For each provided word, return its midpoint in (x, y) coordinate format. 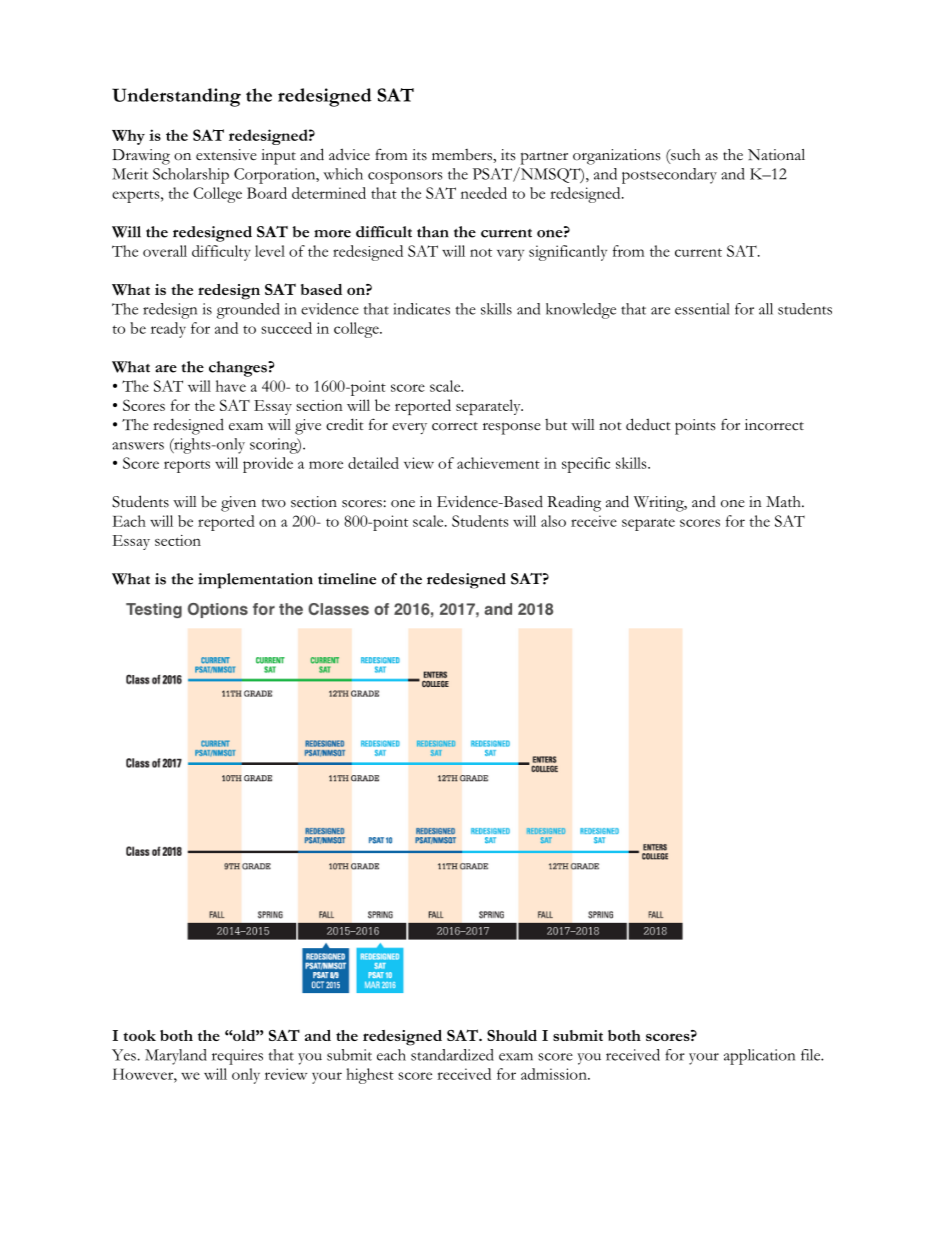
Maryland (176, 1057)
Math (784, 501)
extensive (226, 155)
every (409, 428)
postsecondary (669, 176)
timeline (347, 579)
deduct (648, 424)
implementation (255, 581)
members (463, 155)
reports (187, 466)
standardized (452, 1055)
